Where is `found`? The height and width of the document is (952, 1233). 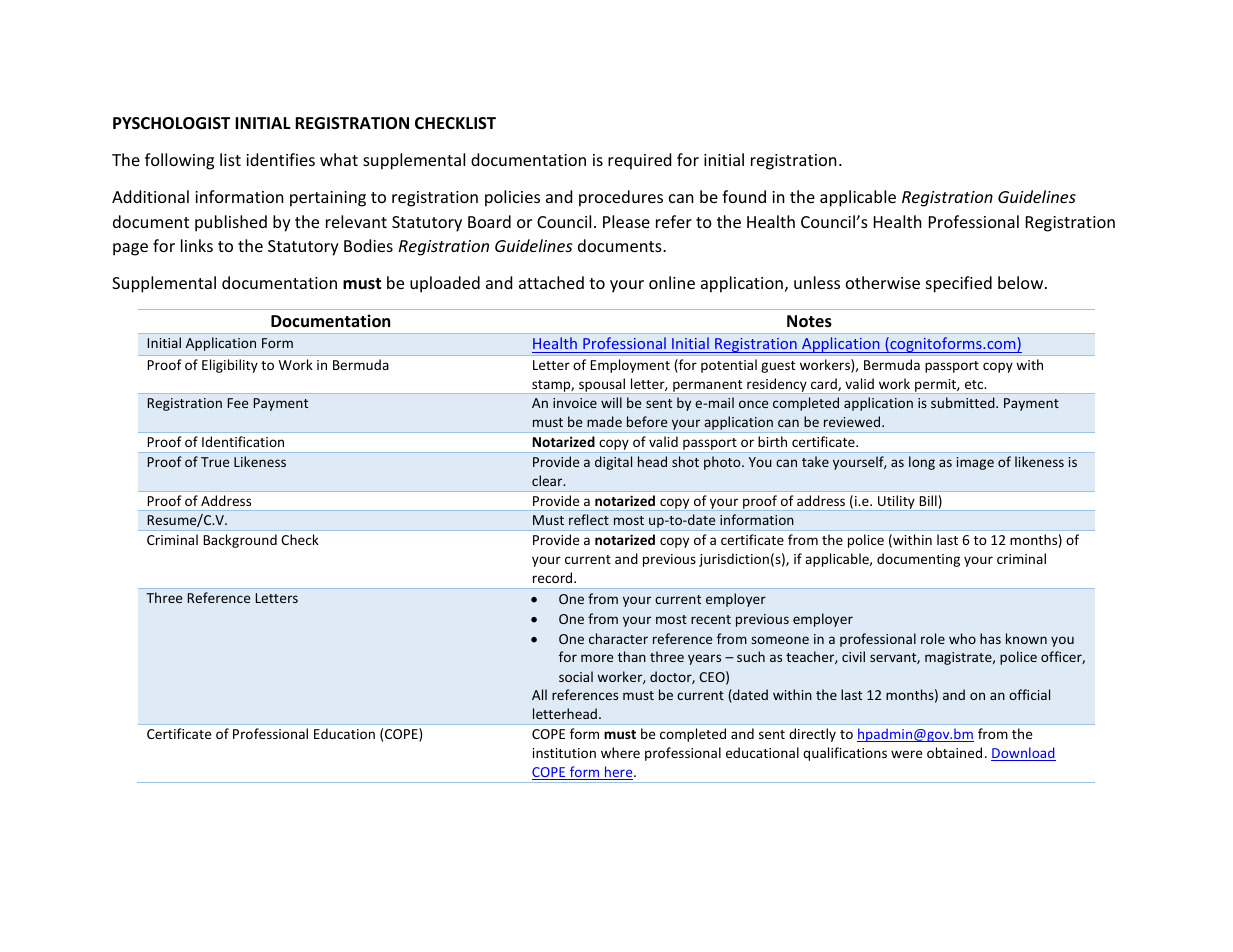
found is located at coordinates (744, 196).
